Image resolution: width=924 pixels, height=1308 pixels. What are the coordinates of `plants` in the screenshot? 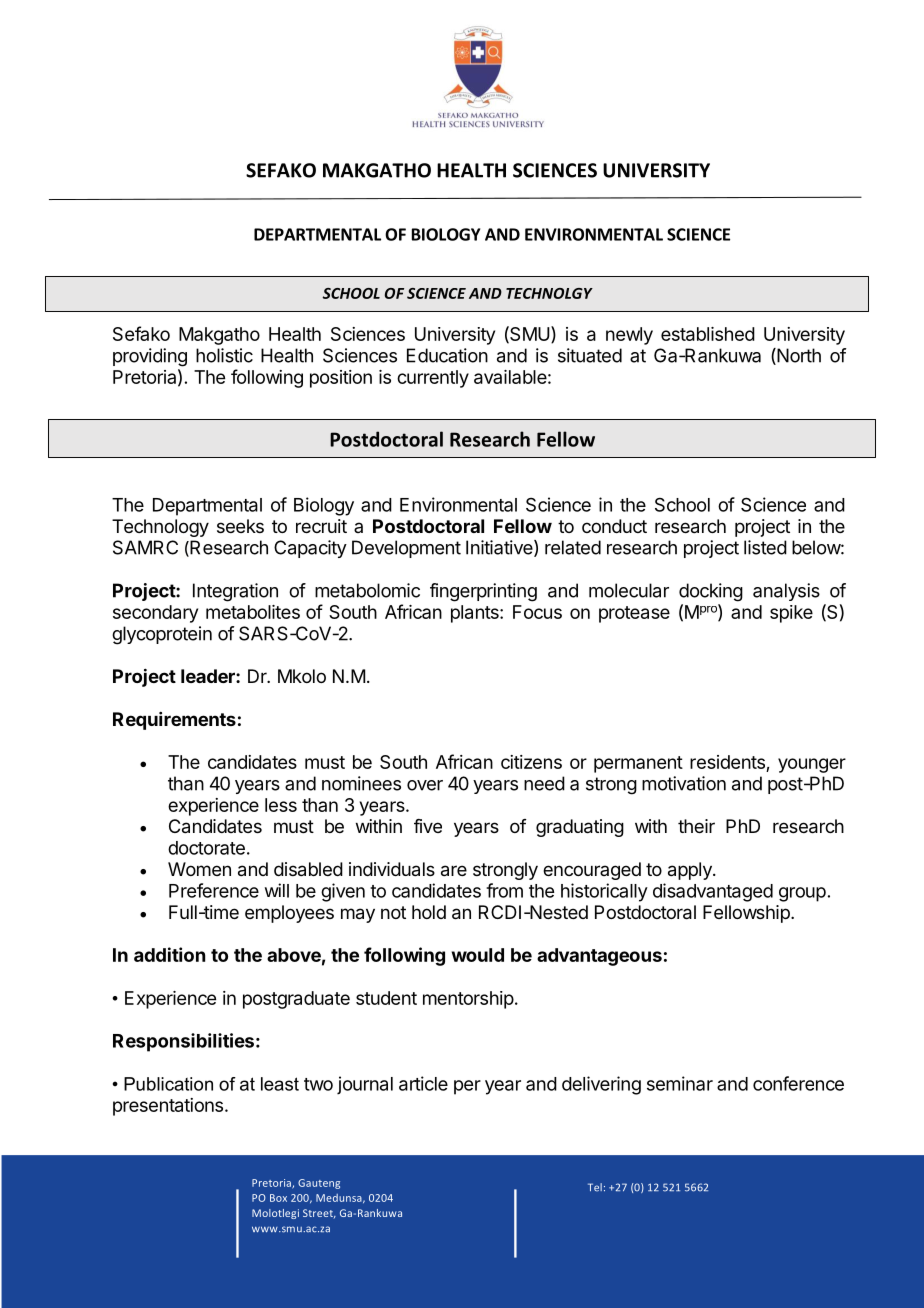 It's located at (476, 614).
